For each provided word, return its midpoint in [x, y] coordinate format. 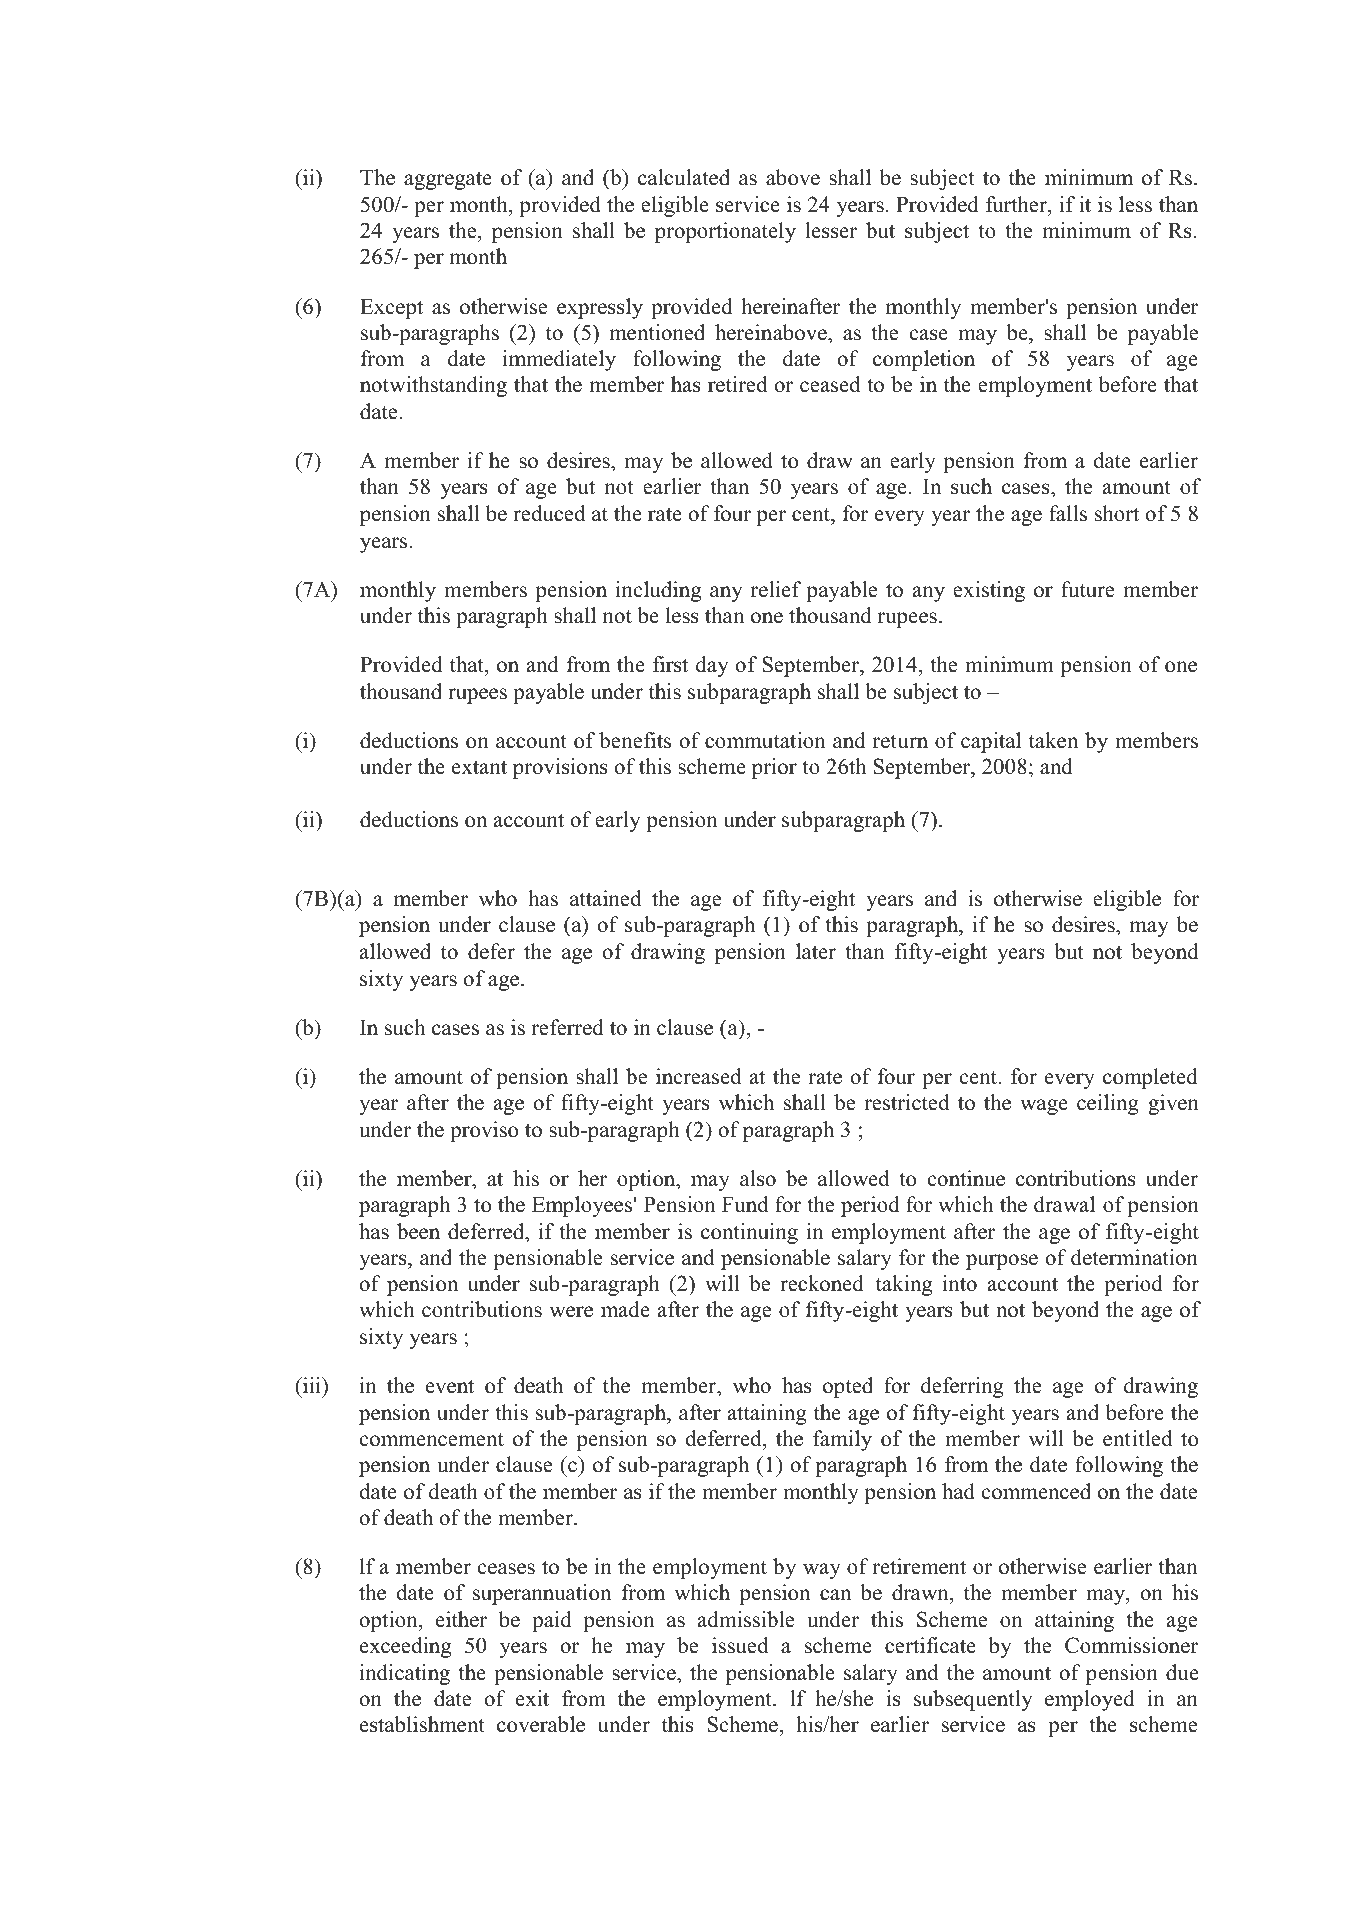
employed [1089, 1700]
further [1017, 204]
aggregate [448, 180]
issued [740, 1645]
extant [479, 767]
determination [1134, 1257]
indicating [405, 1674]
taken [1053, 740]
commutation [765, 740]
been [418, 1231]
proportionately [725, 232]
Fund [745, 1204]
